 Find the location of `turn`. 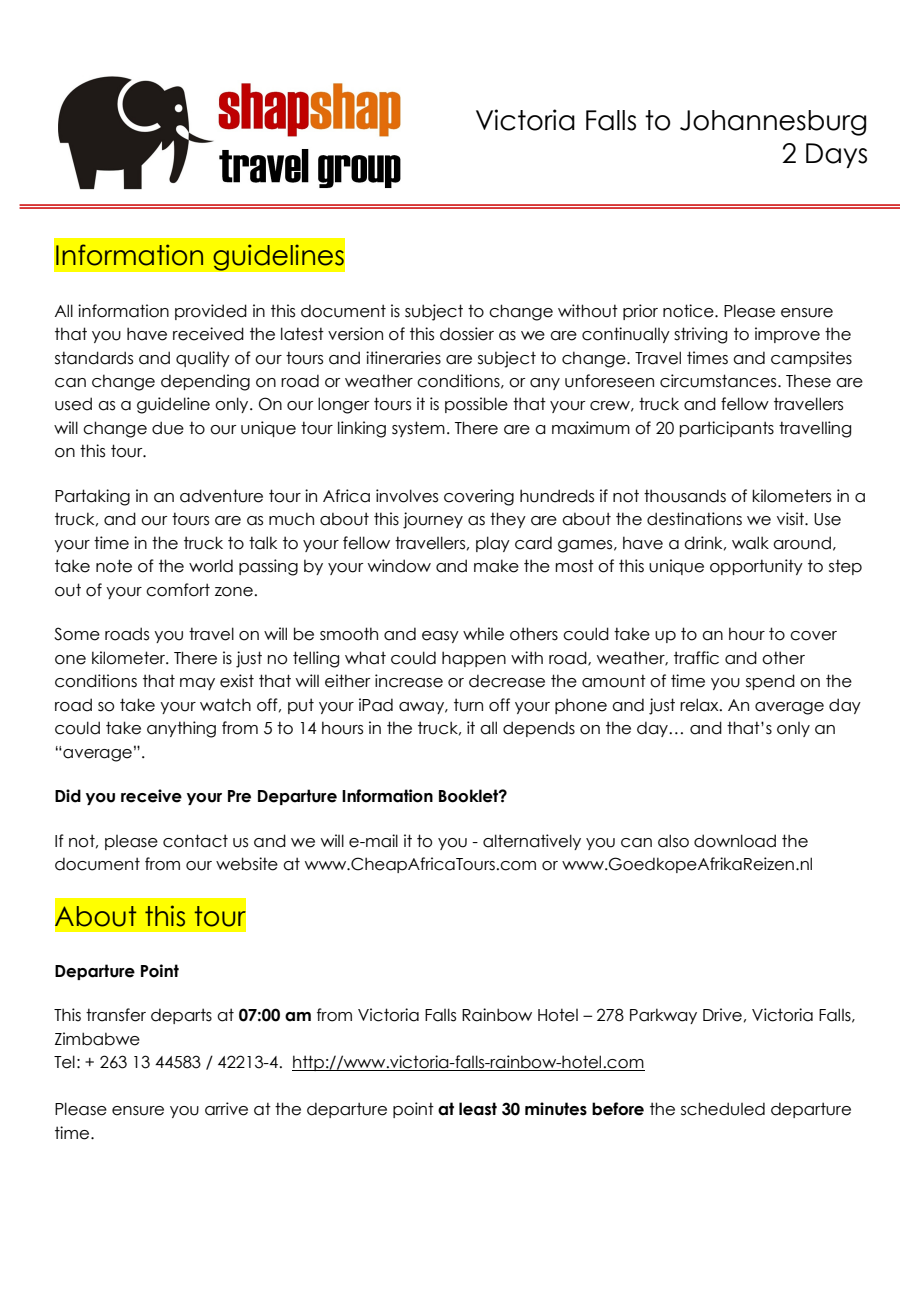

turn is located at coordinates (468, 705).
